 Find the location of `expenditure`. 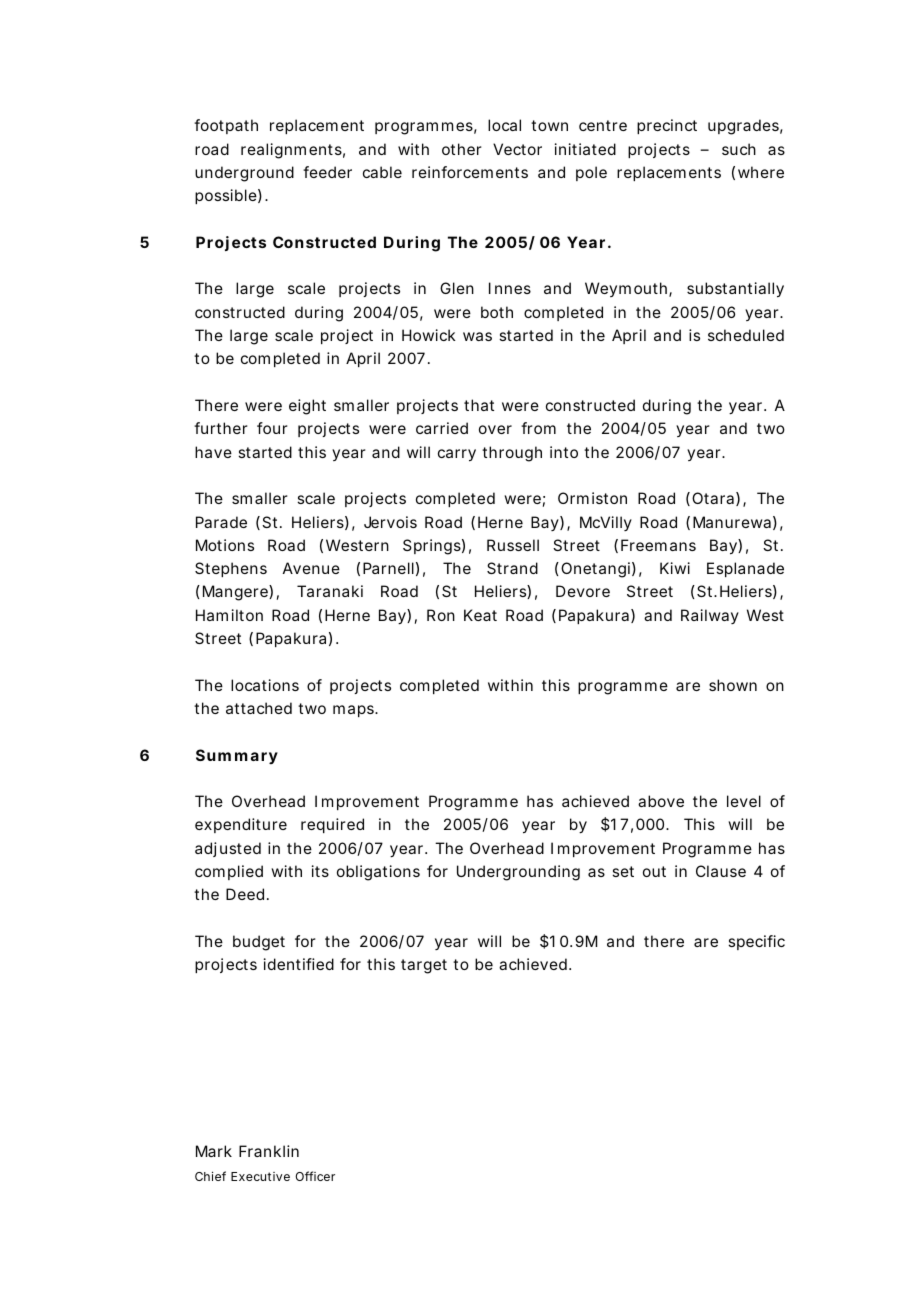

expenditure is located at coordinates (241, 825).
